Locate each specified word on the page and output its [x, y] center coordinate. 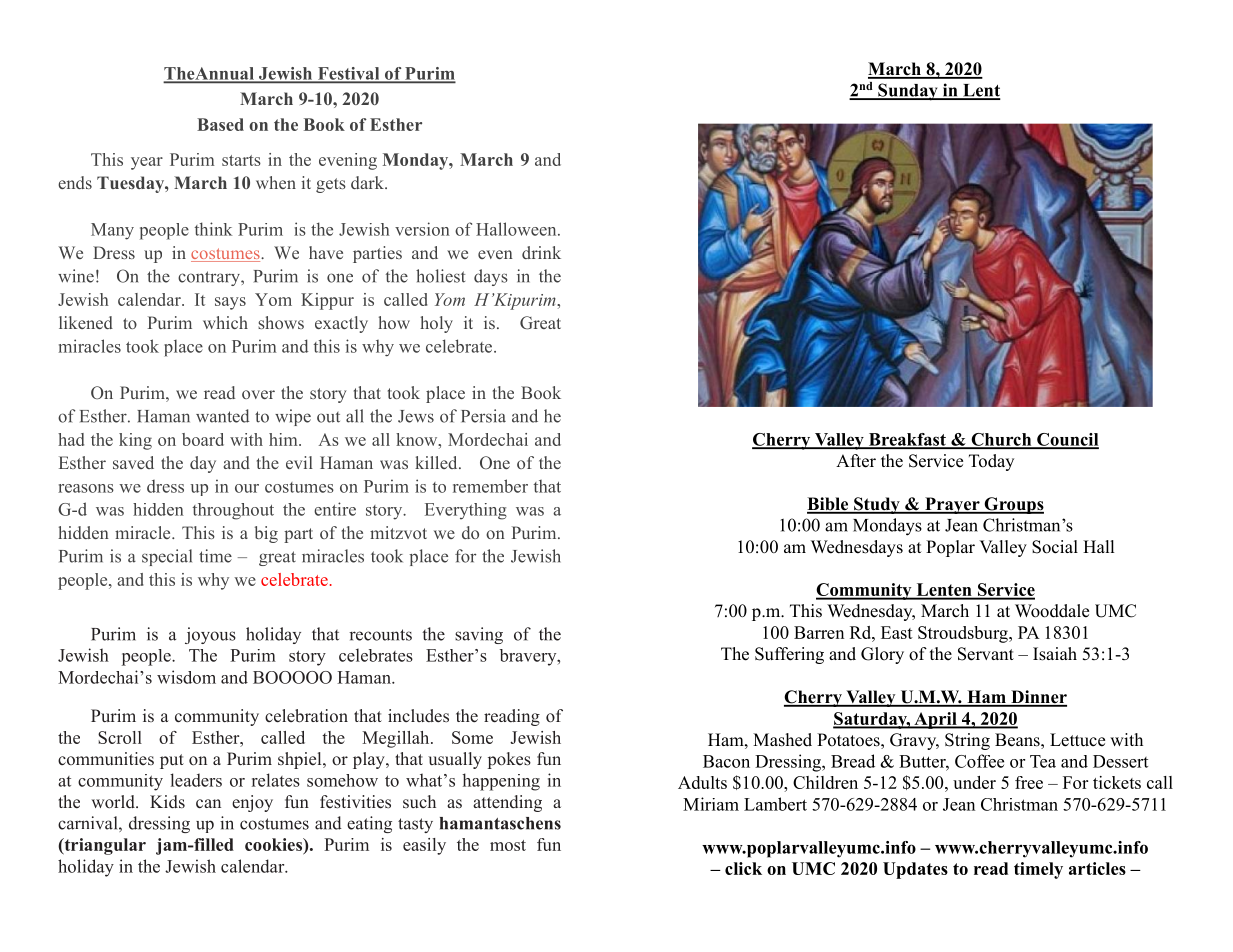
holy [436, 324]
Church [1001, 440]
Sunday [908, 92]
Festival [348, 74]
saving [479, 635]
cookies [274, 846]
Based [220, 124]
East [897, 632]
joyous [210, 635]
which [225, 322]
